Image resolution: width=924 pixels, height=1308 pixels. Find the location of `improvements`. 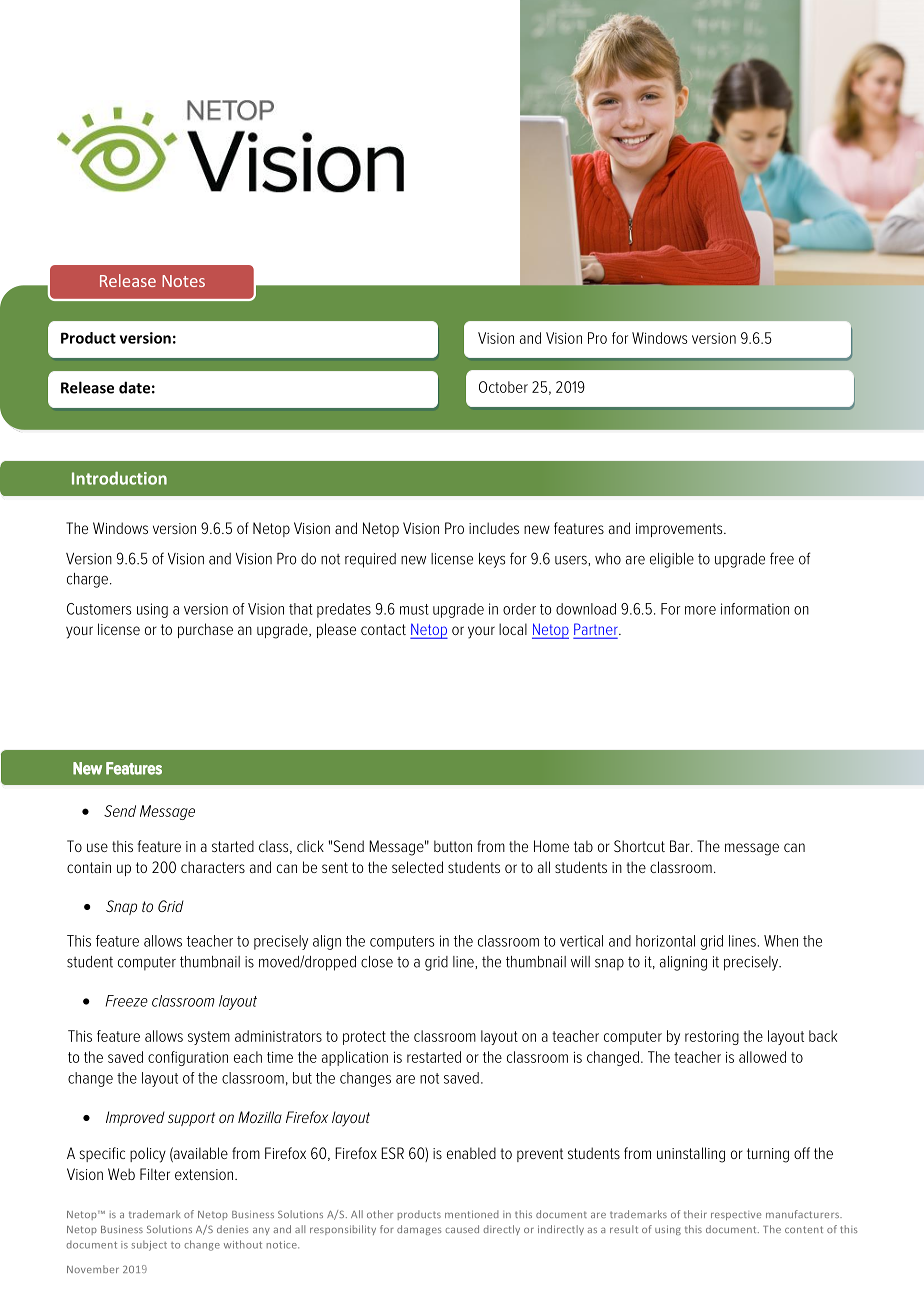

improvements is located at coordinates (680, 530).
